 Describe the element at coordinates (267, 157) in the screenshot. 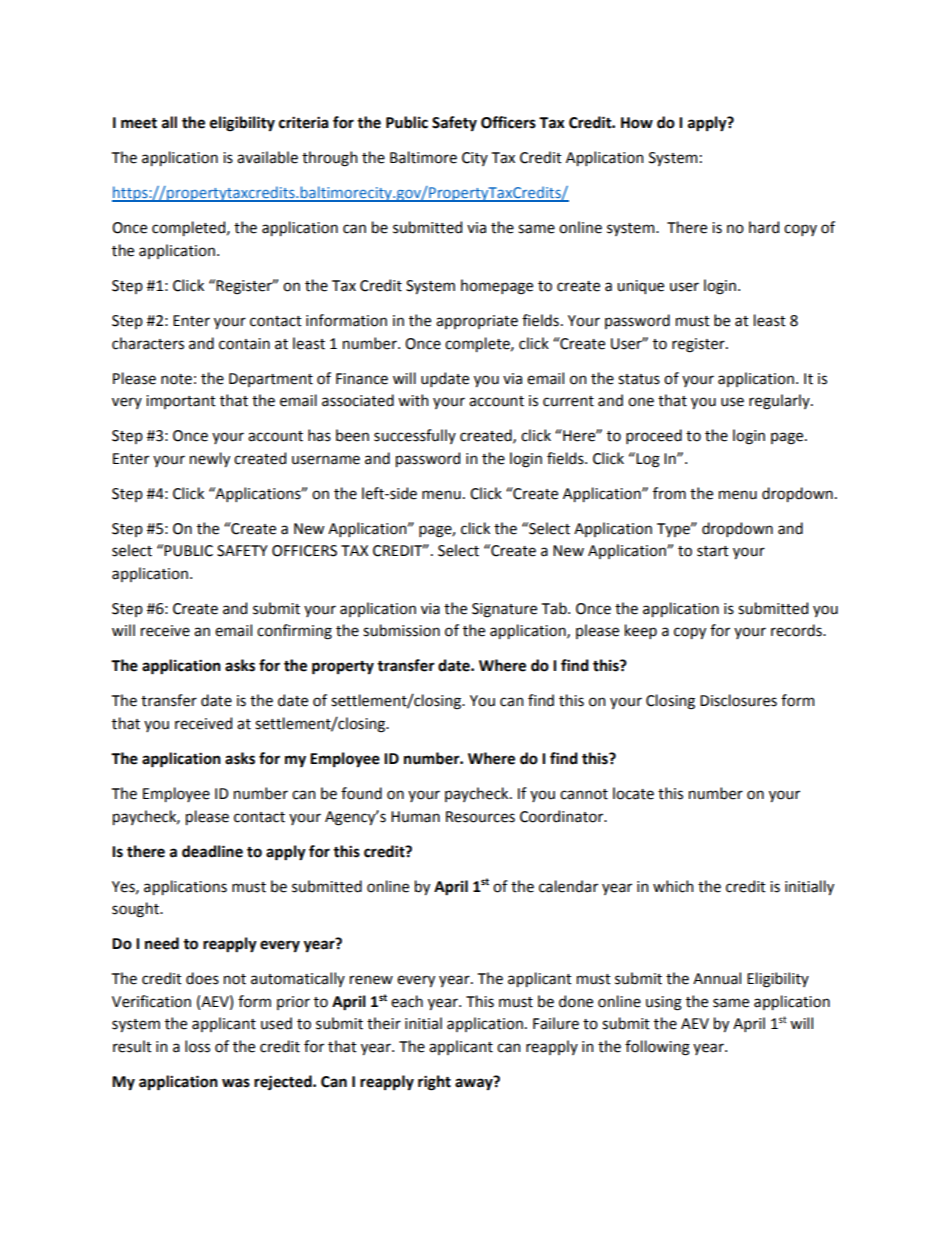

I see `available` at that location.
